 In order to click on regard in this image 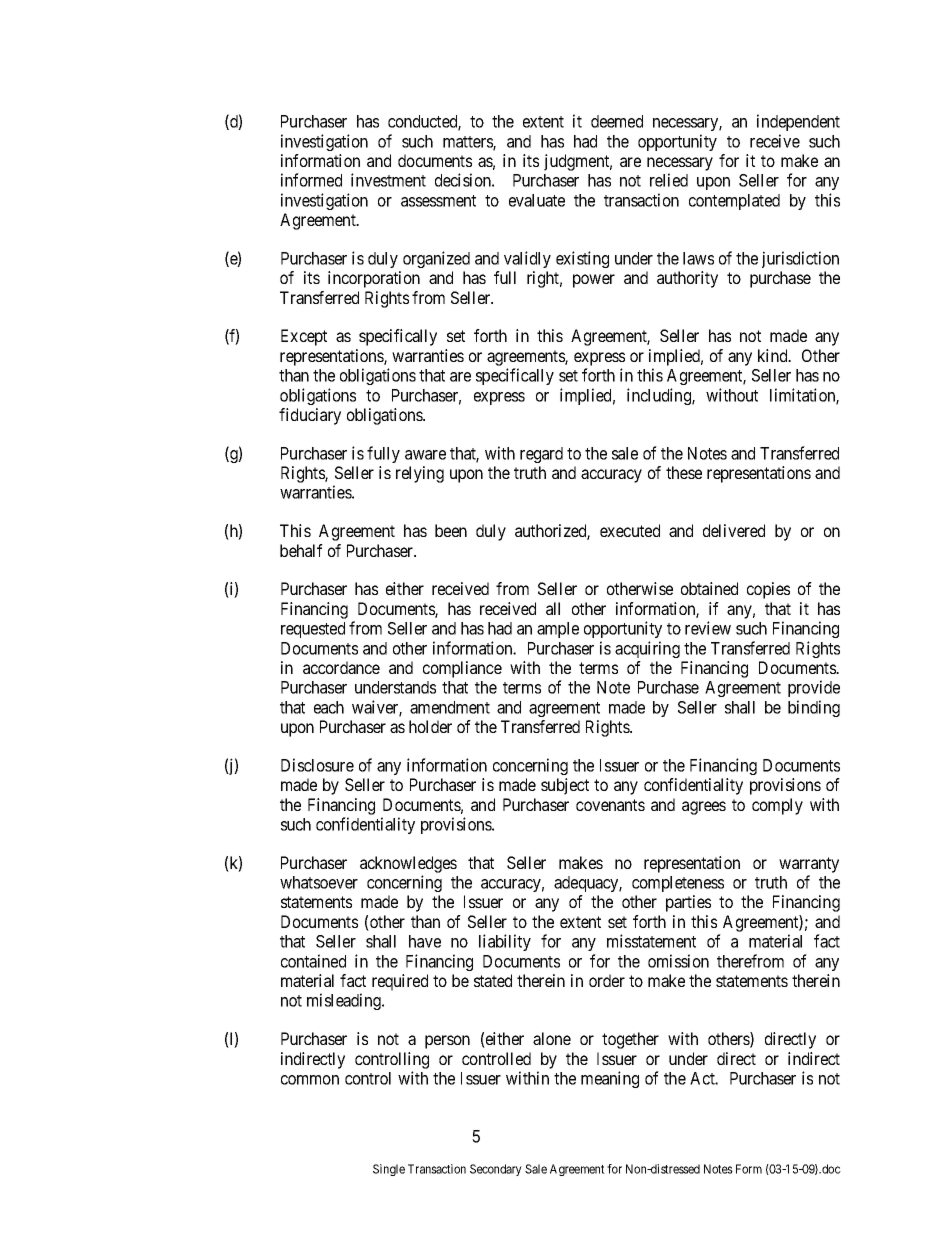, I will do `click(541, 455)`.
